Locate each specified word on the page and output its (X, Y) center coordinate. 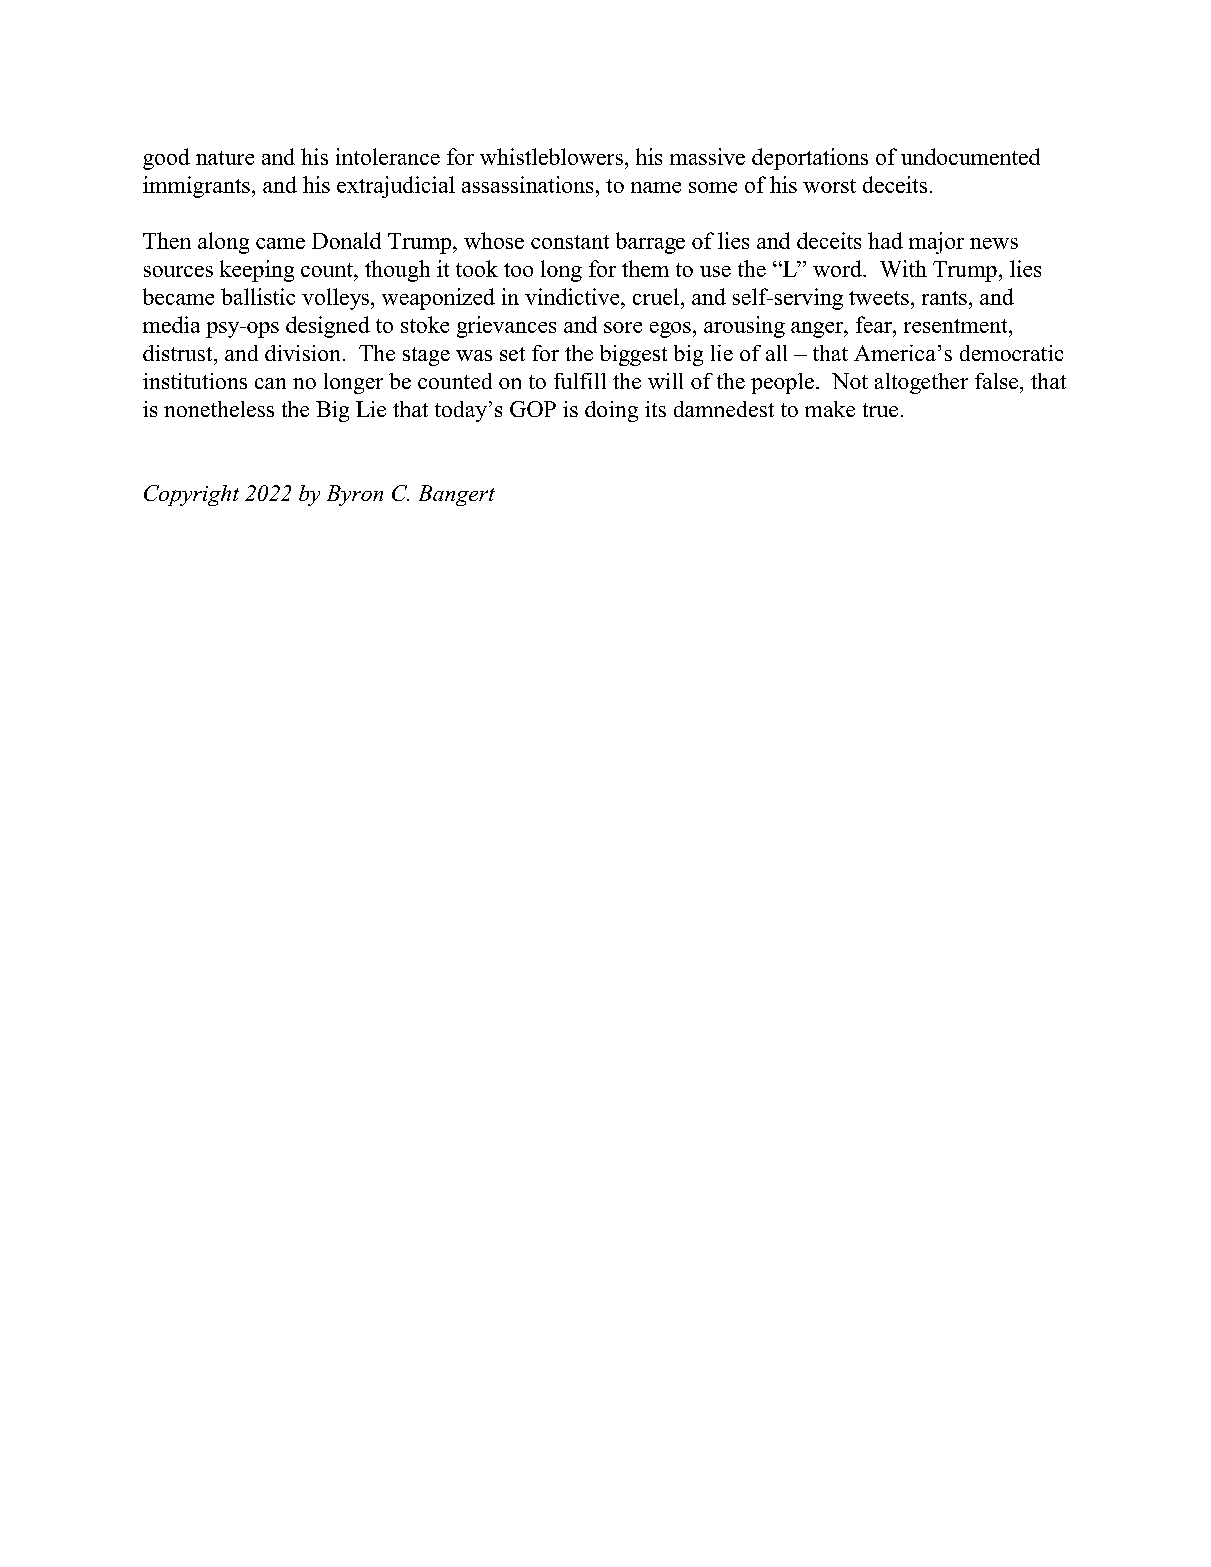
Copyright (191, 495)
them (645, 268)
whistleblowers (551, 156)
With (903, 268)
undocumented (970, 156)
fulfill (580, 381)
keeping (257, 271)
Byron (355, 495)
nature (225, 158)
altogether (921, 383)
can (270, 383)
